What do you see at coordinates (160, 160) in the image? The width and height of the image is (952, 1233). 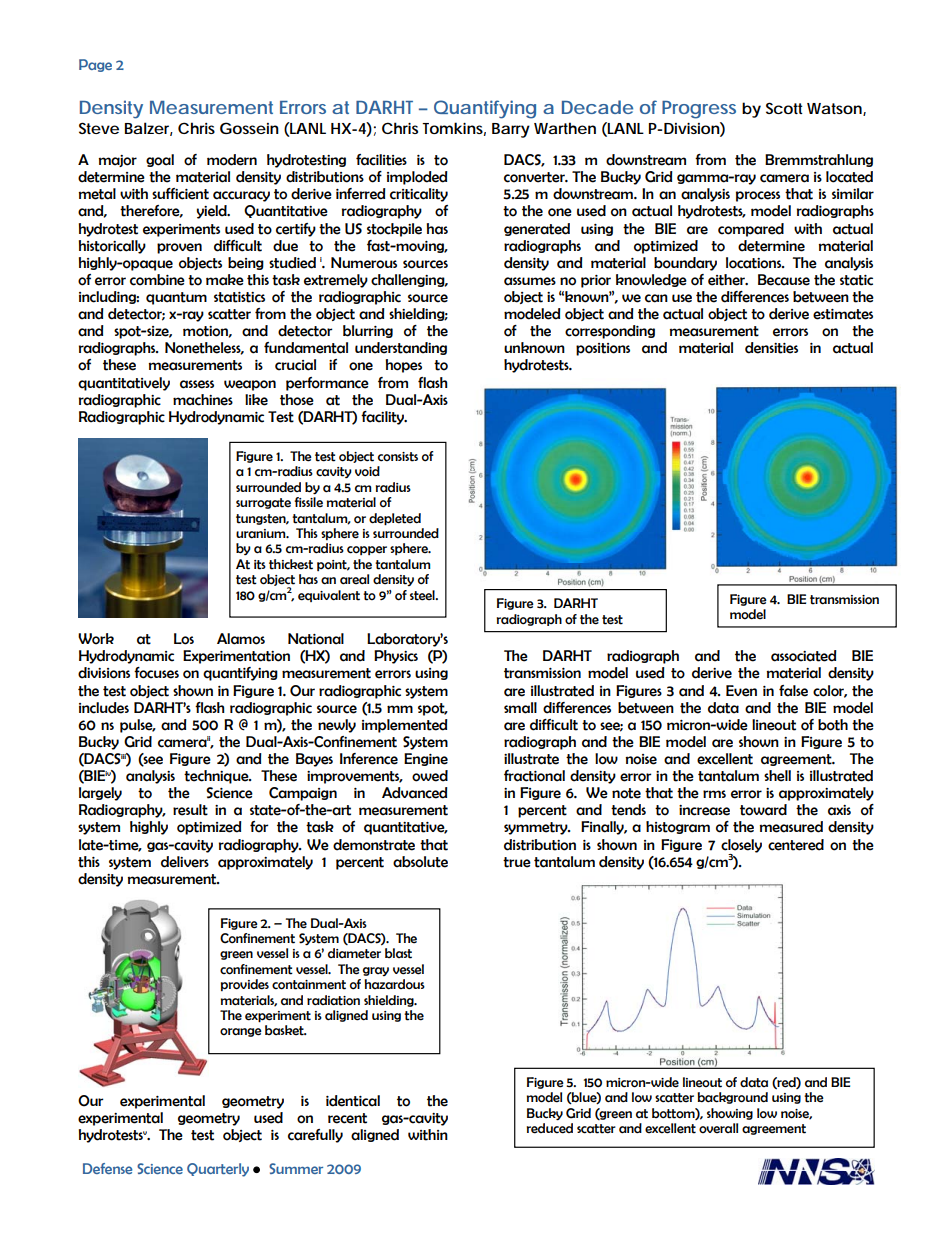 I see `goal` at bounding box center [160, 160].
